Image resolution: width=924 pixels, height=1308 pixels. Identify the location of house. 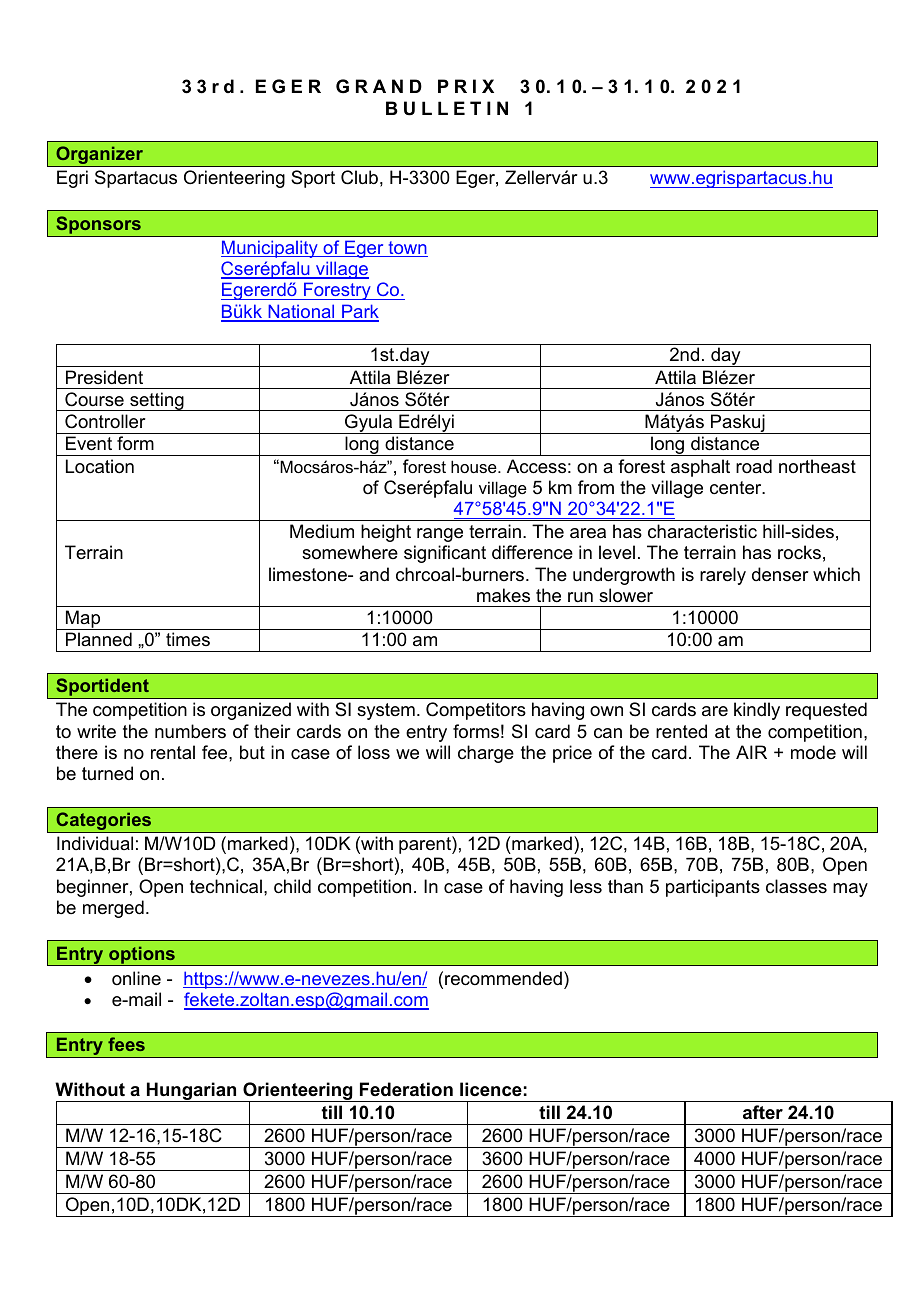
(475, 466).
